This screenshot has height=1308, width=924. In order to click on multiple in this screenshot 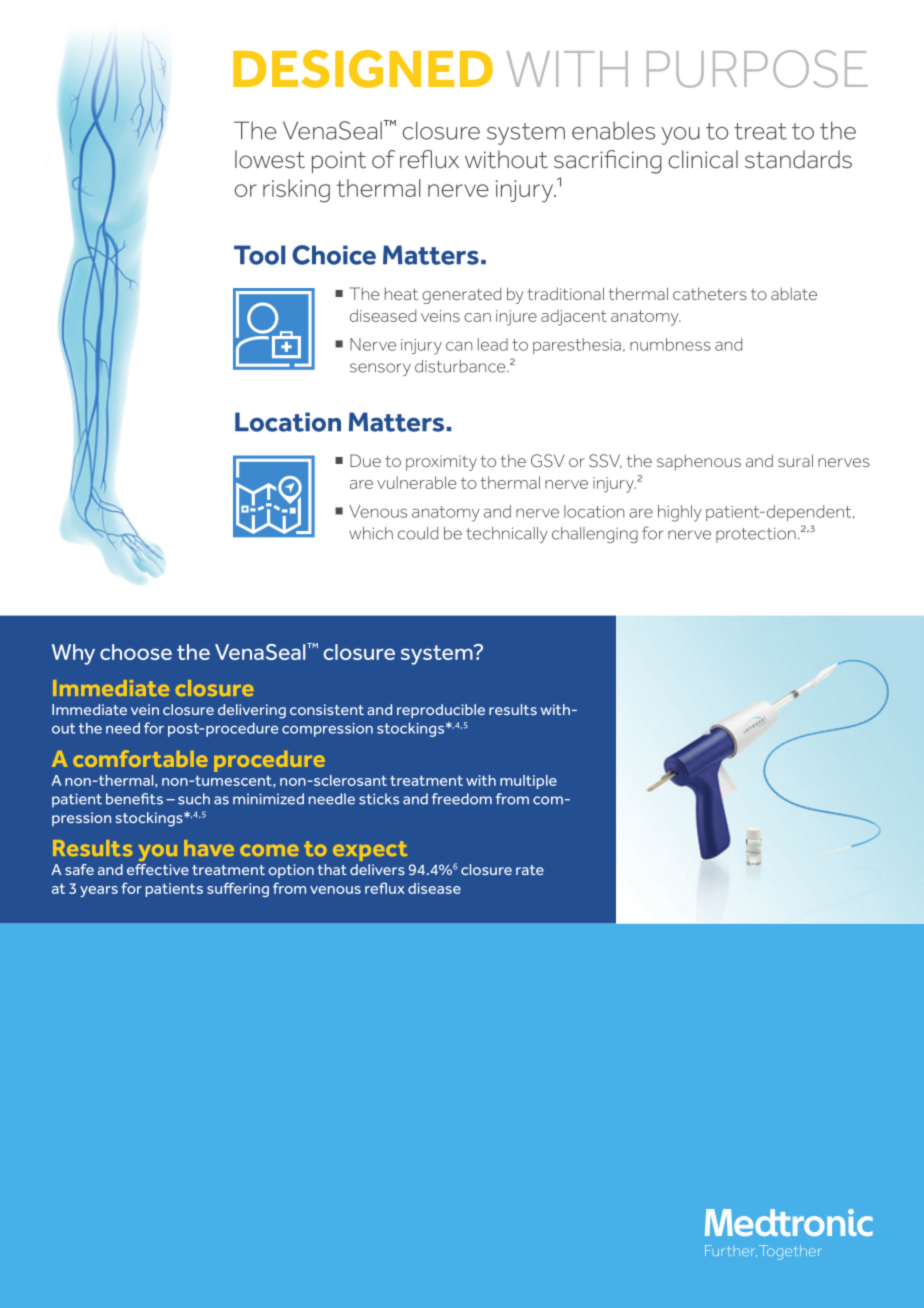, I will do `click(528, 782)`.
